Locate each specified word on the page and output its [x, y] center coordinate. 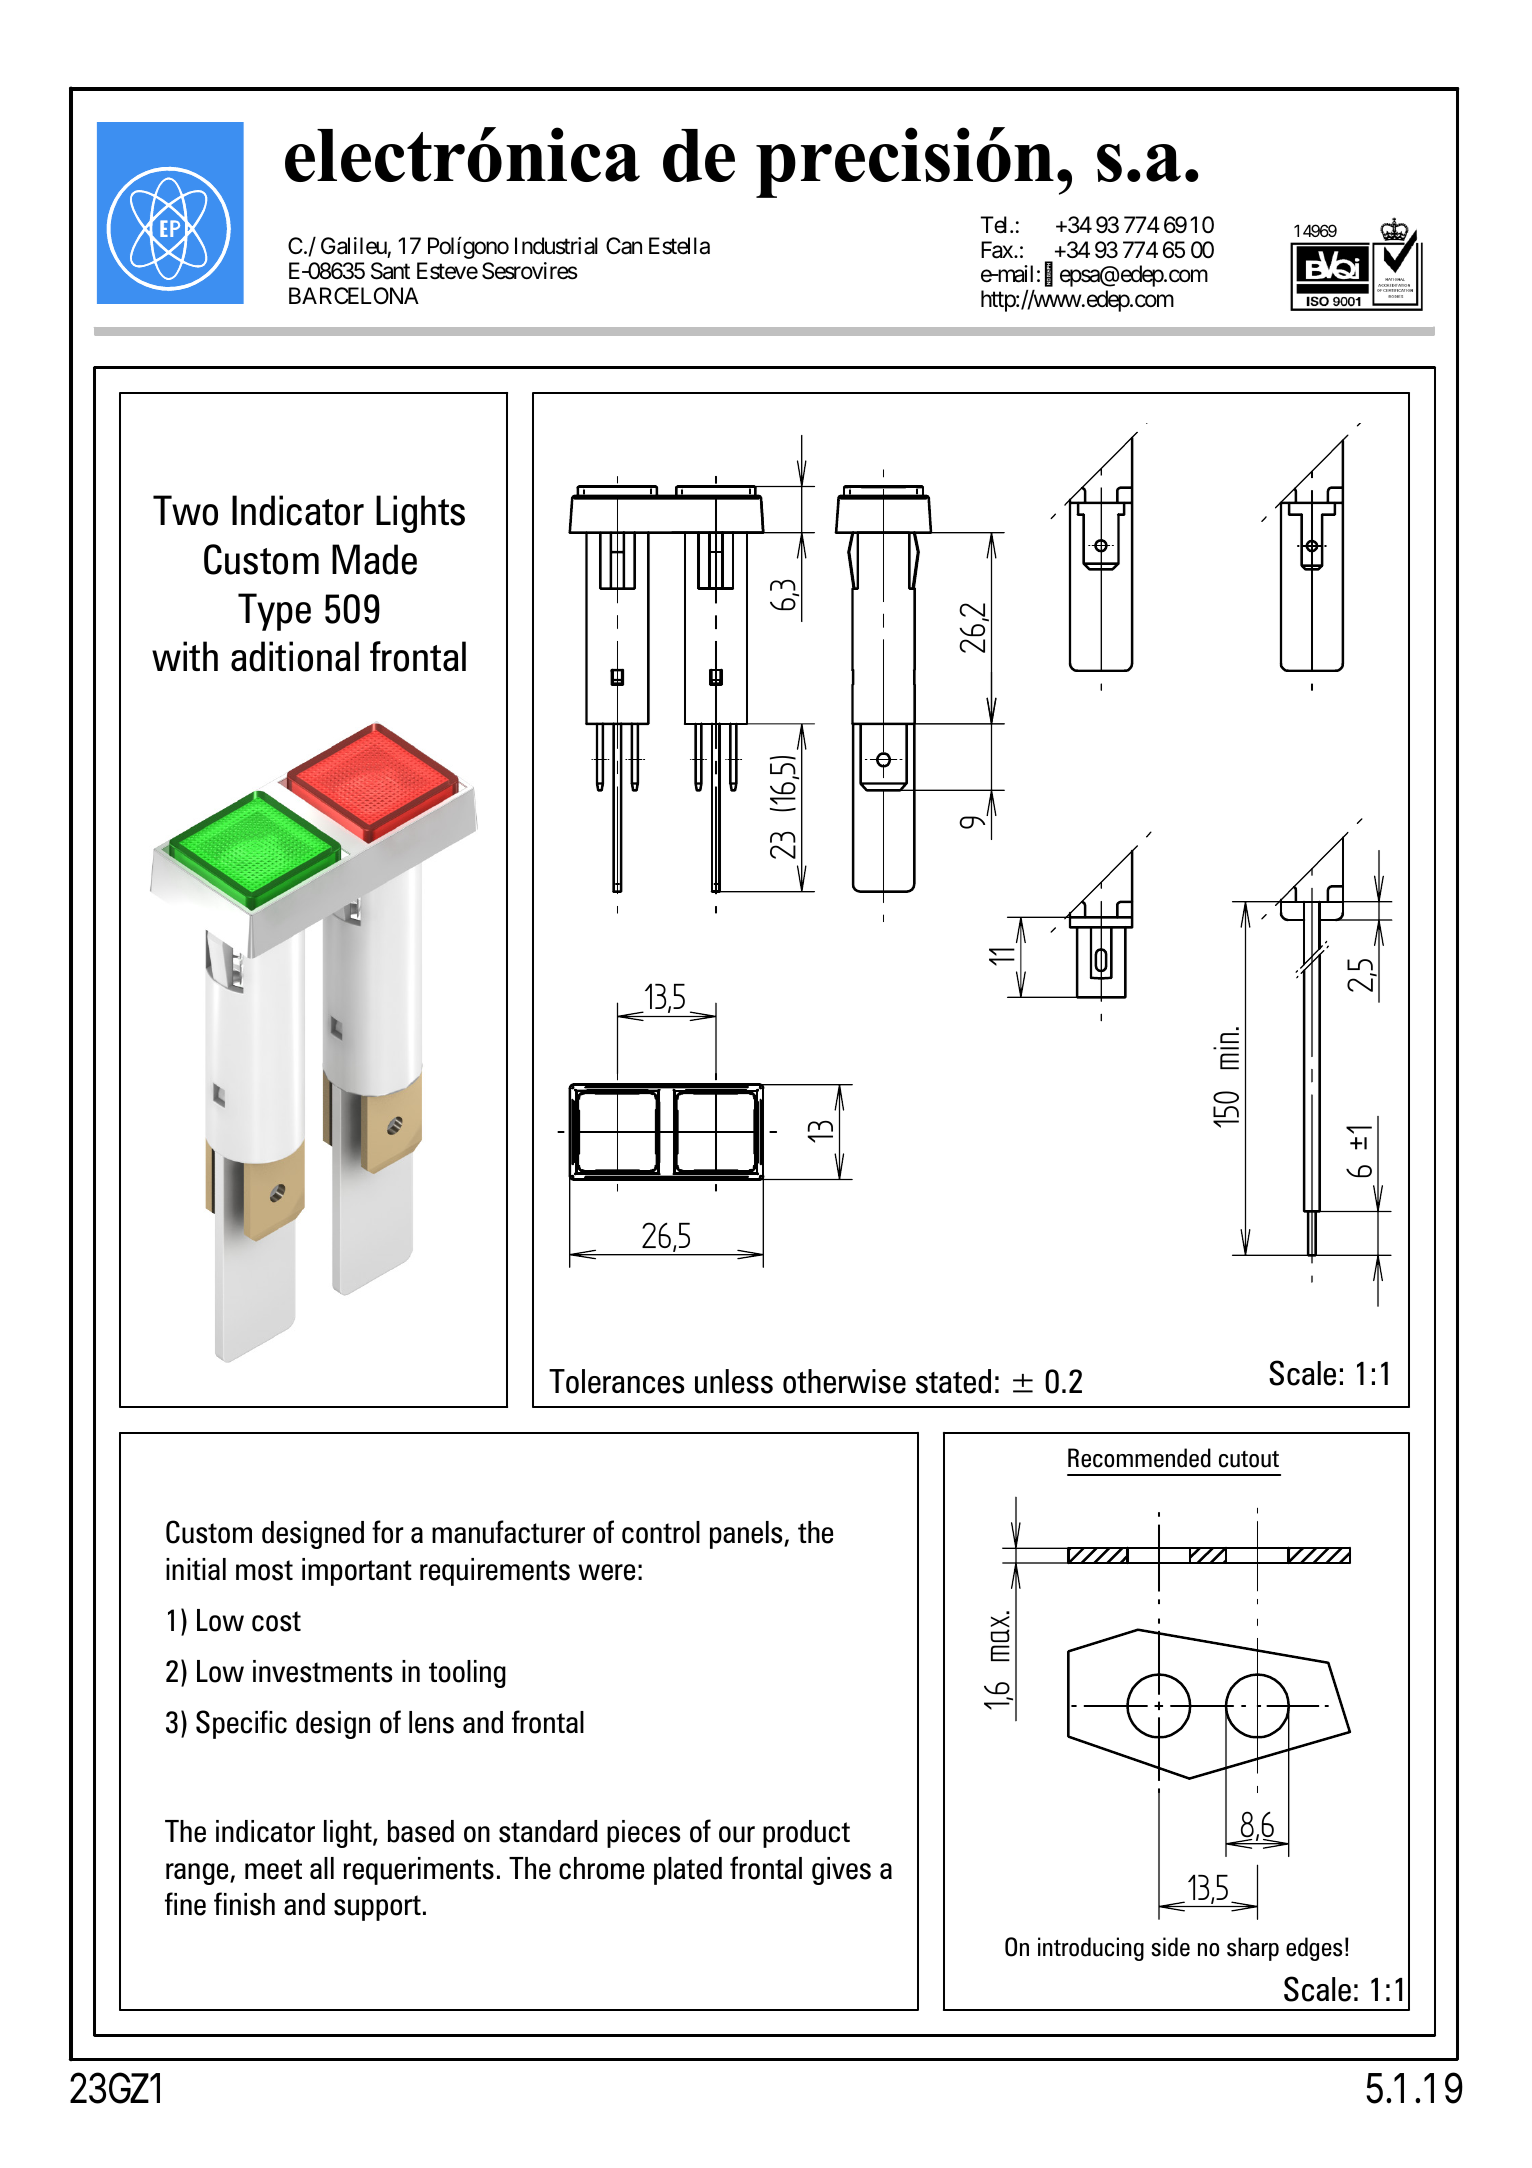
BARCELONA [354, 295]
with [185, 656]
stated [953, 1381]
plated [688, 1871]
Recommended [1139, 1458]
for [388, 1532]
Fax [998, 250]
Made [374, 559]
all [322, 1868]
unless [734, 1381]
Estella [679, 246]
